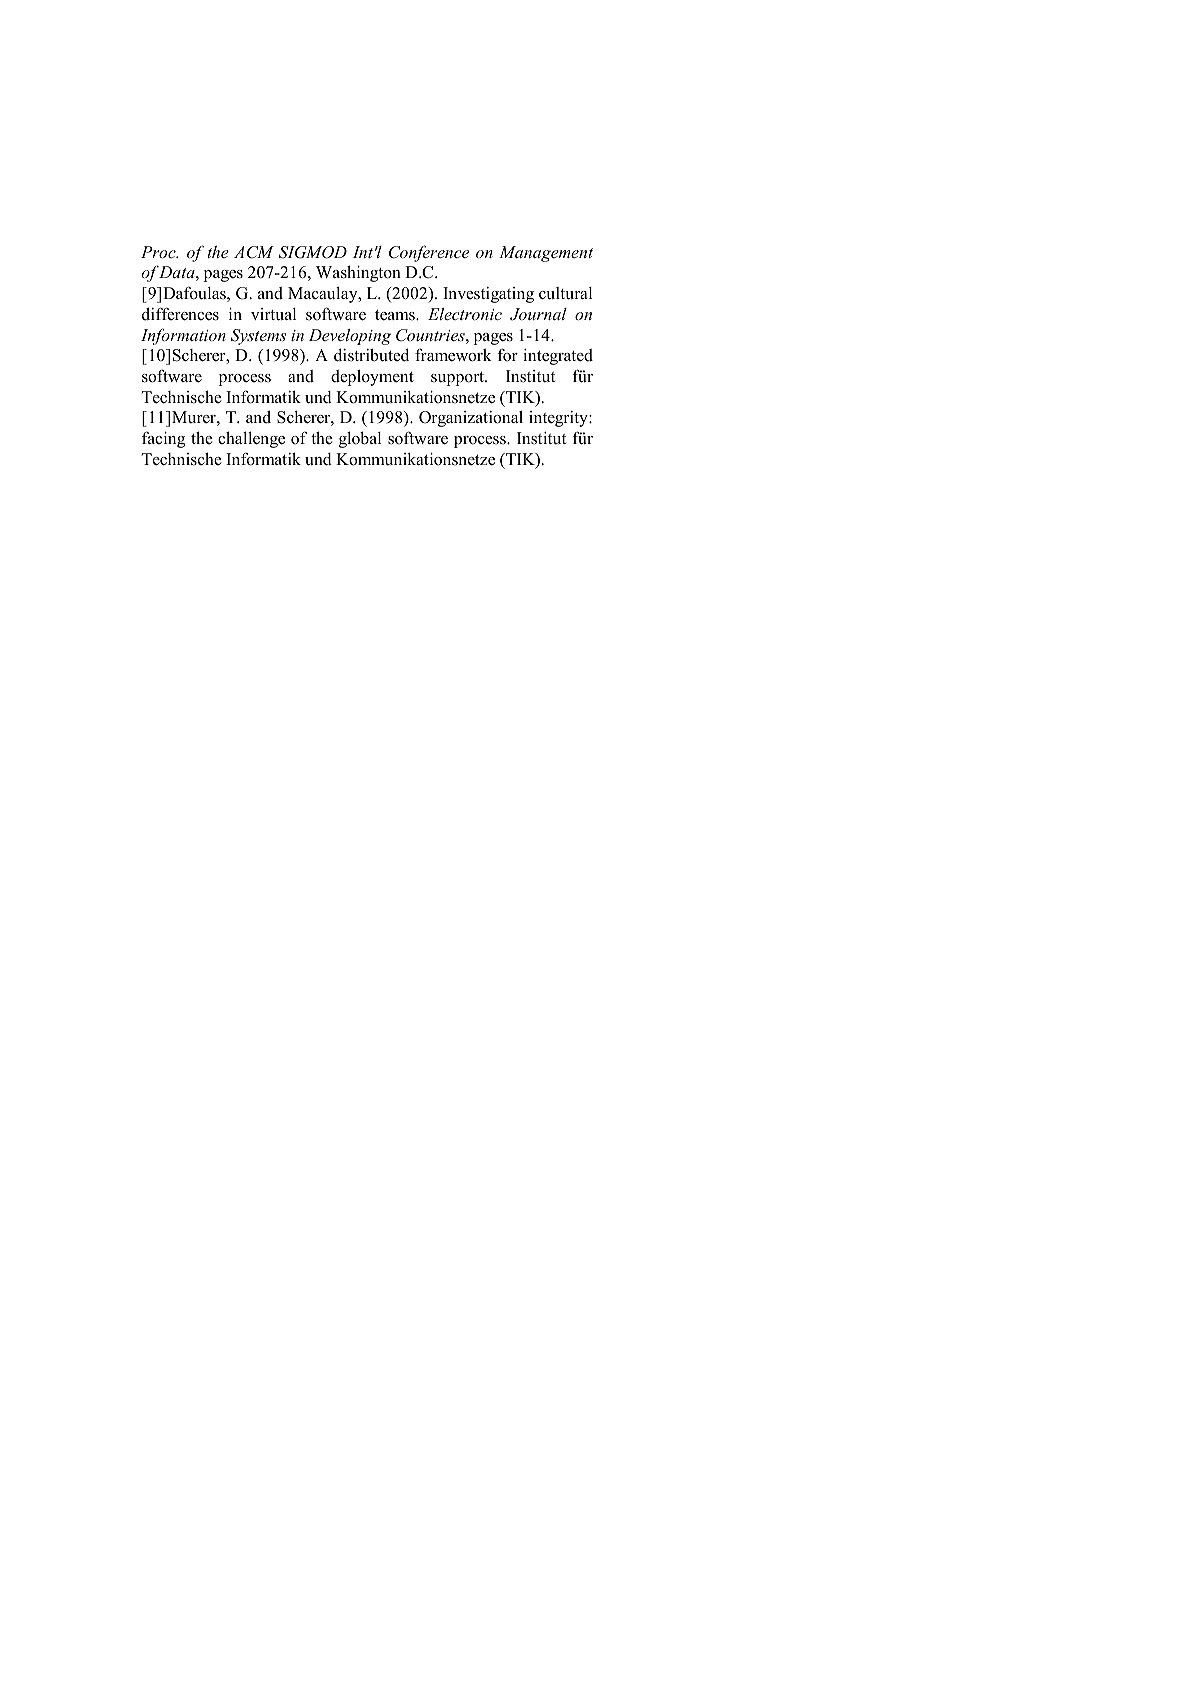 Image resolution: width=1201 pixels, height=1700 pixels. I want to click on ACM, so click(254, 252).
